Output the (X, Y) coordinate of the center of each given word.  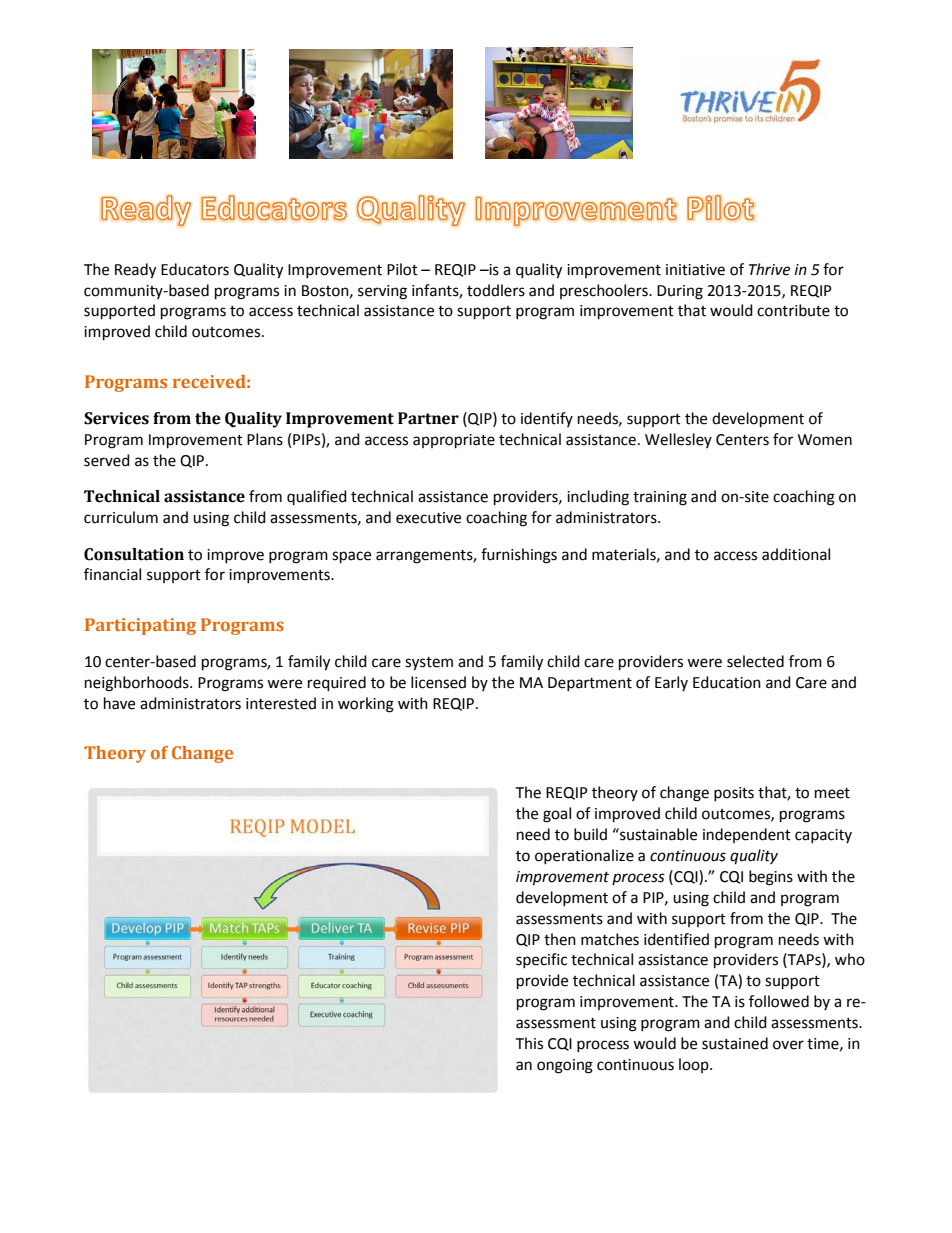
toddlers (496, 290)
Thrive (769, 269)
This (529, 1043)
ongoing (565, 1066)
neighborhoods (138, 684)
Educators (195, 269)
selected (755, 661)
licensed (438, 682)
